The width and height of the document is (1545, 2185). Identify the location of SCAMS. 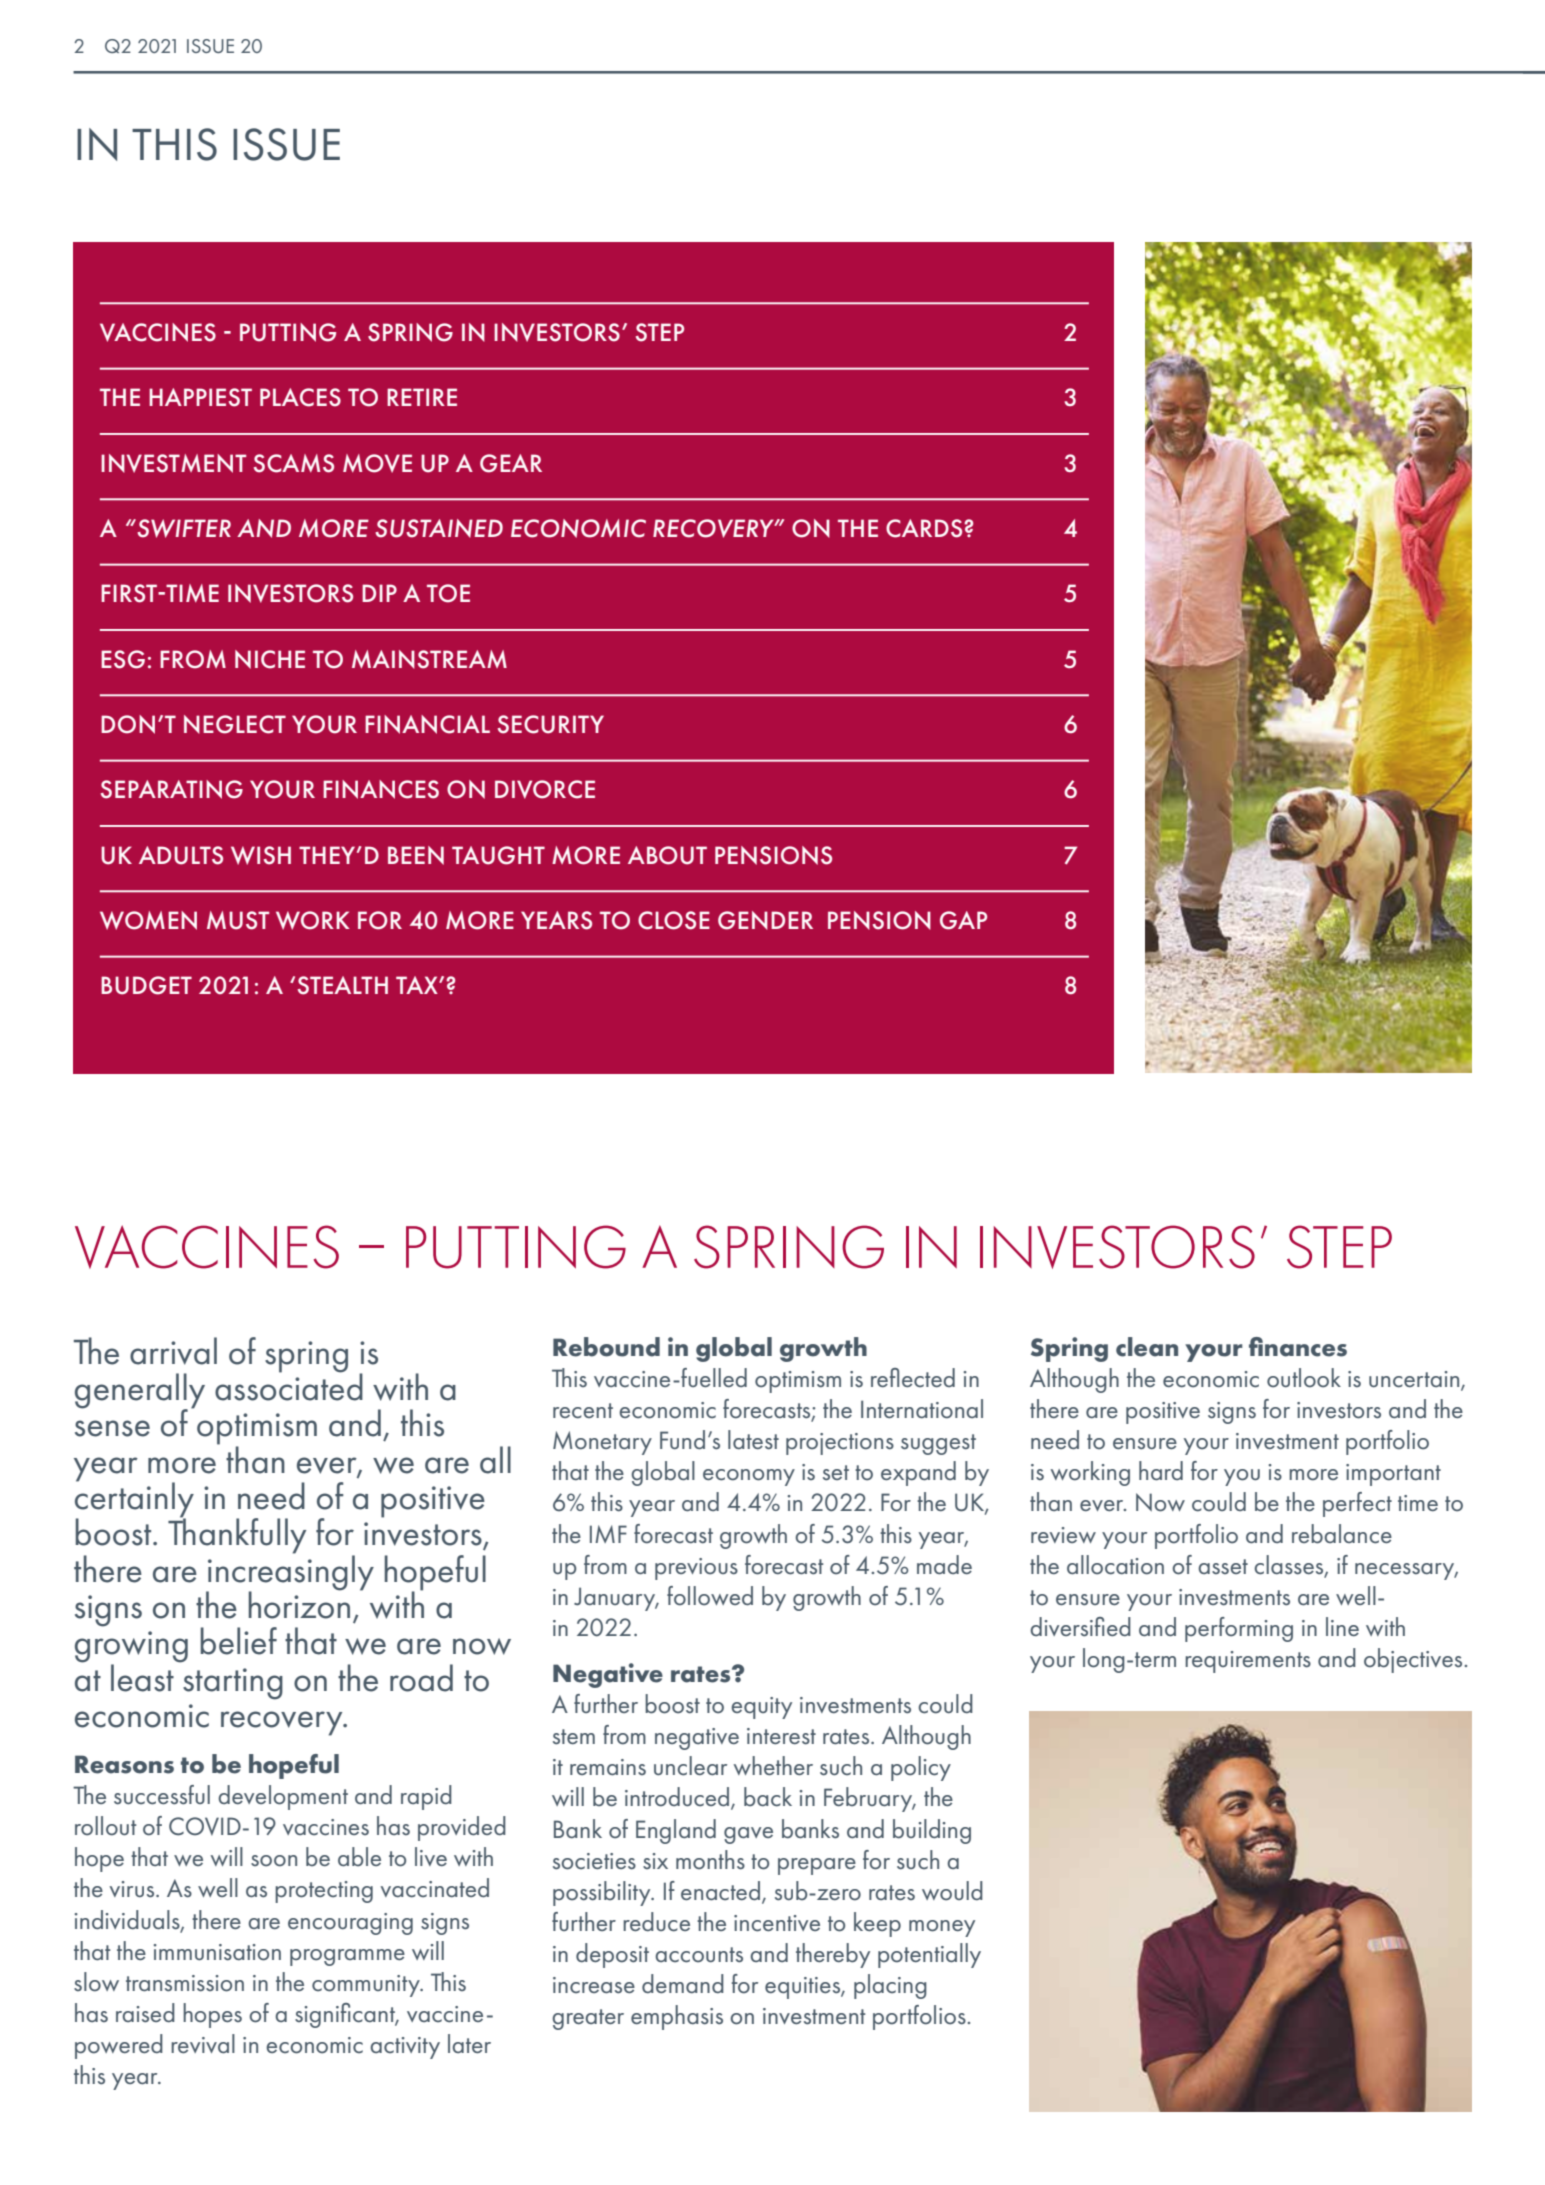
(294, 463).
